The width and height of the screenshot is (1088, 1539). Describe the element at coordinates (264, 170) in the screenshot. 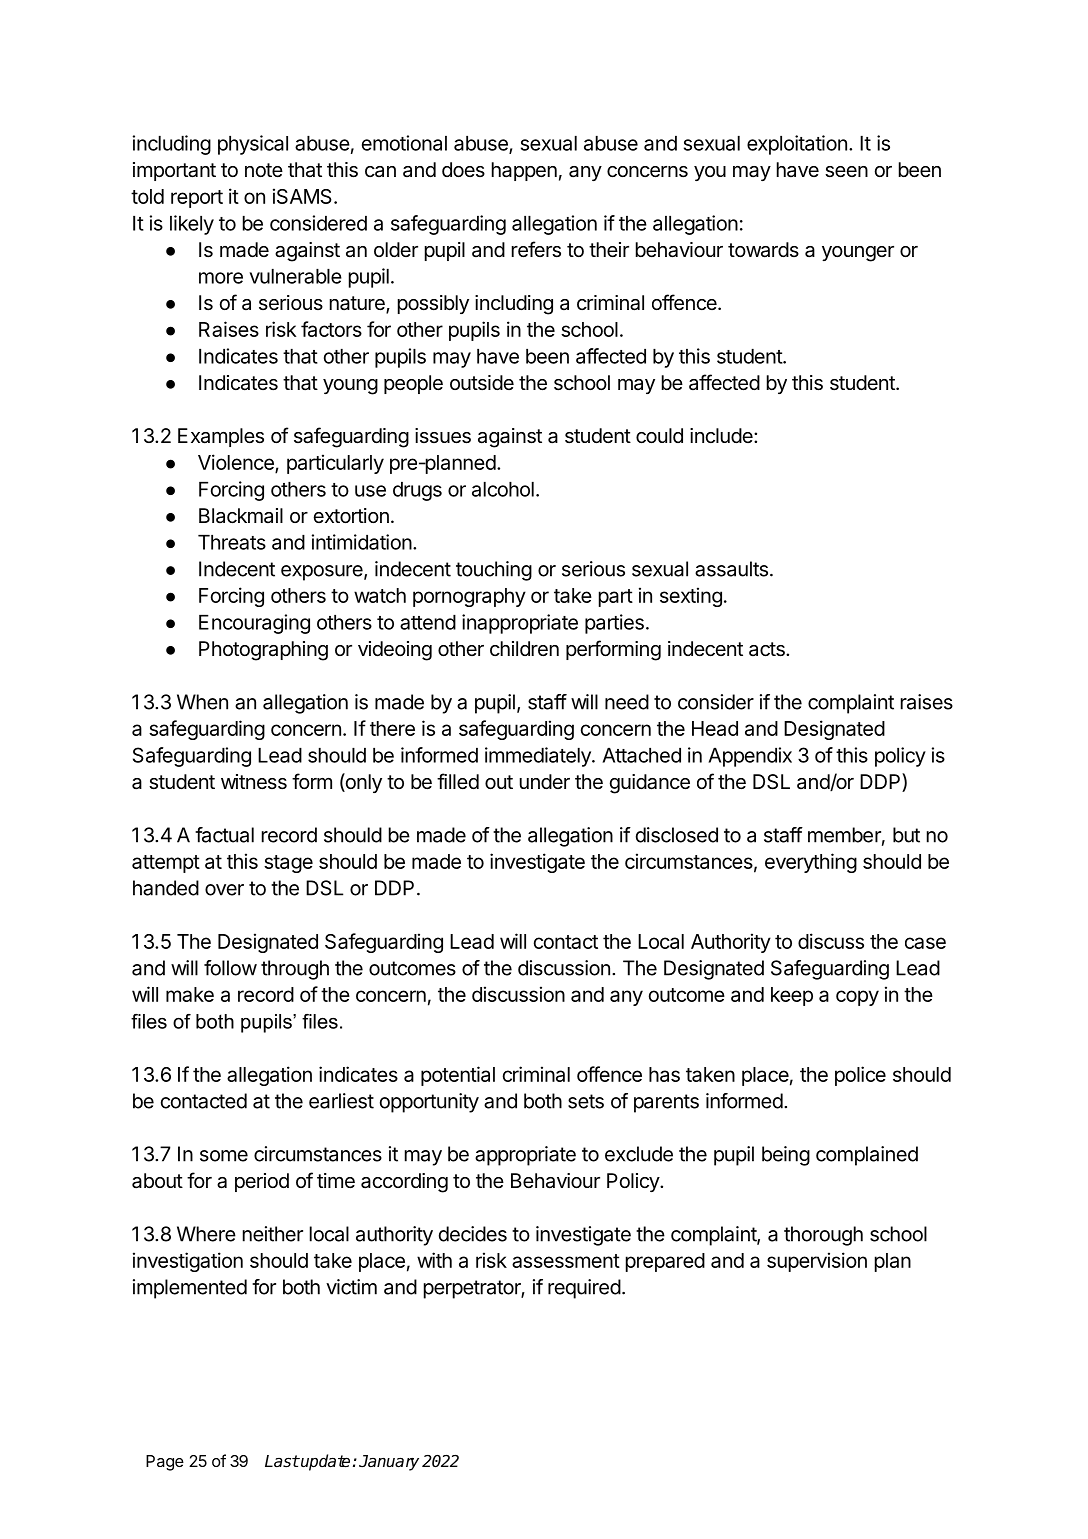

I see `note` at that location.
